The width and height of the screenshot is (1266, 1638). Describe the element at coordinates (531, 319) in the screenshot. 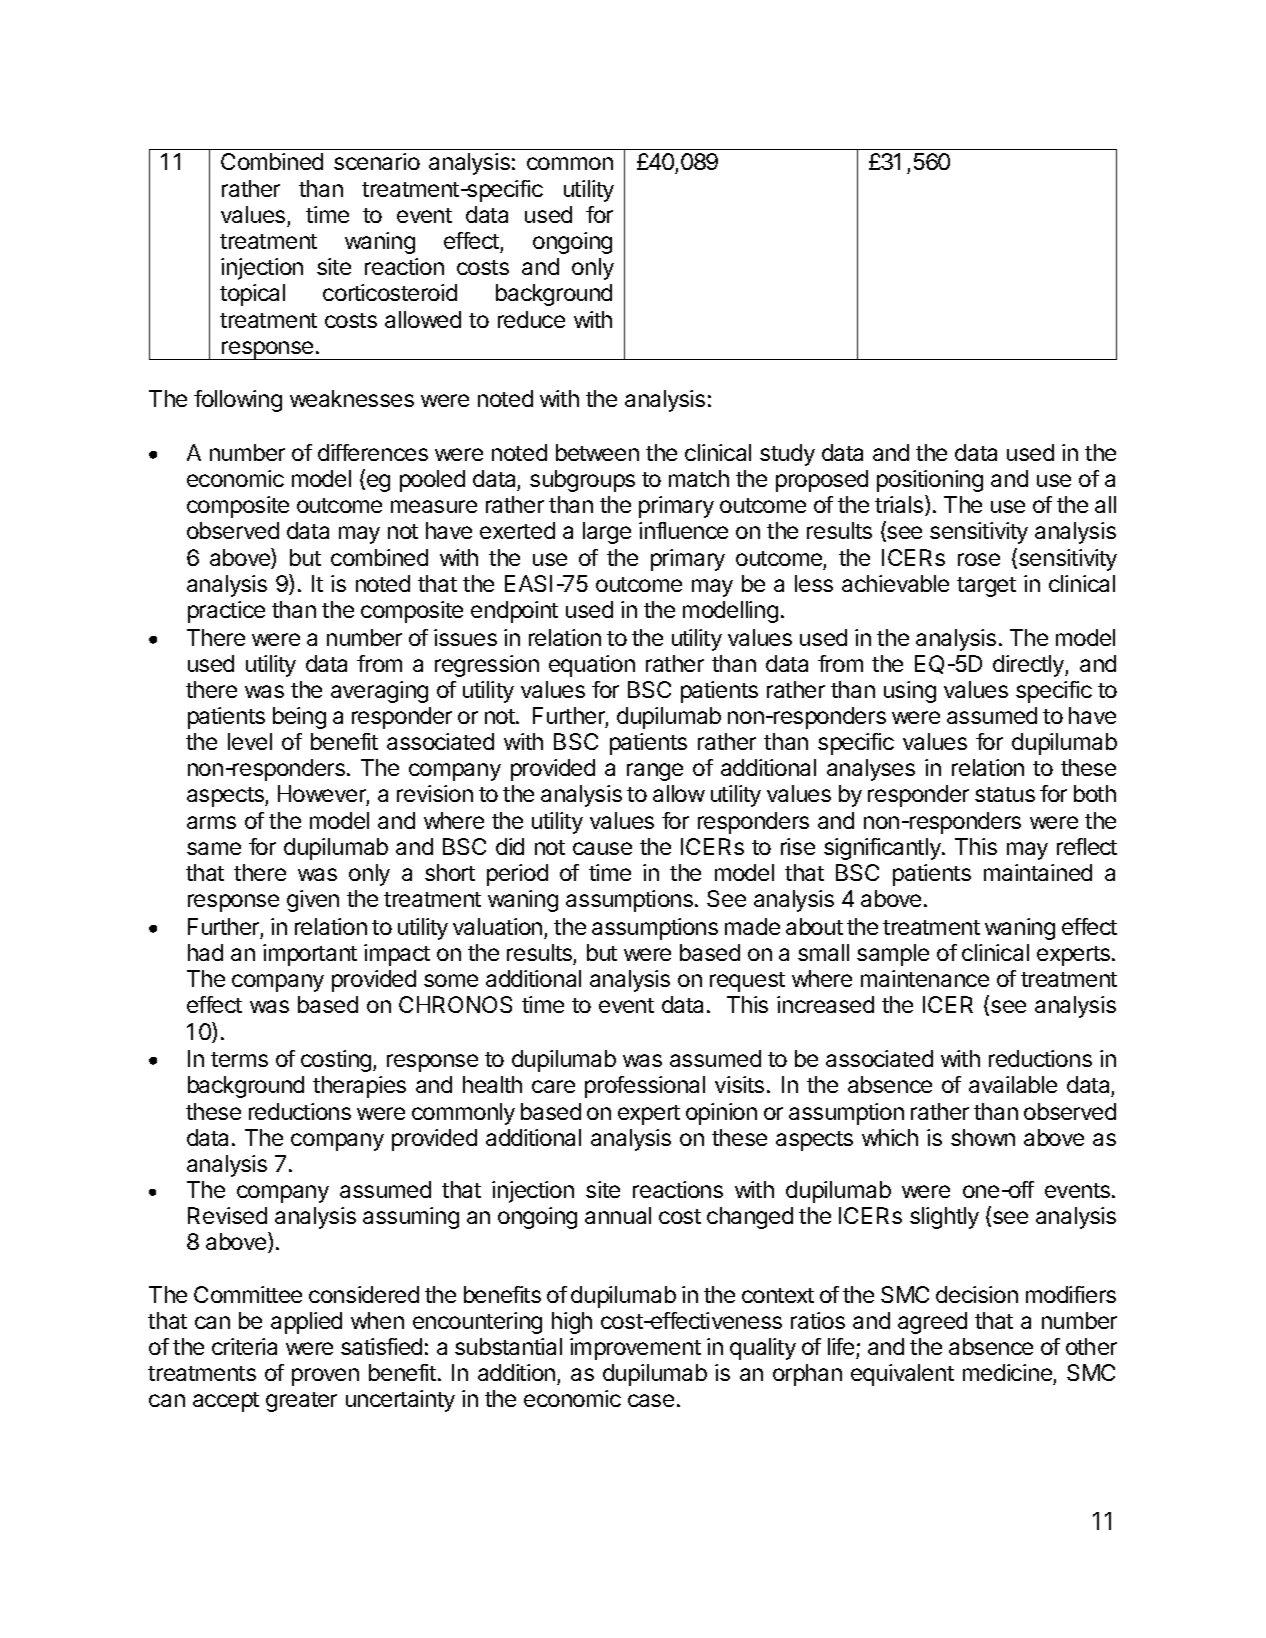

I see `reduce` at that location.
